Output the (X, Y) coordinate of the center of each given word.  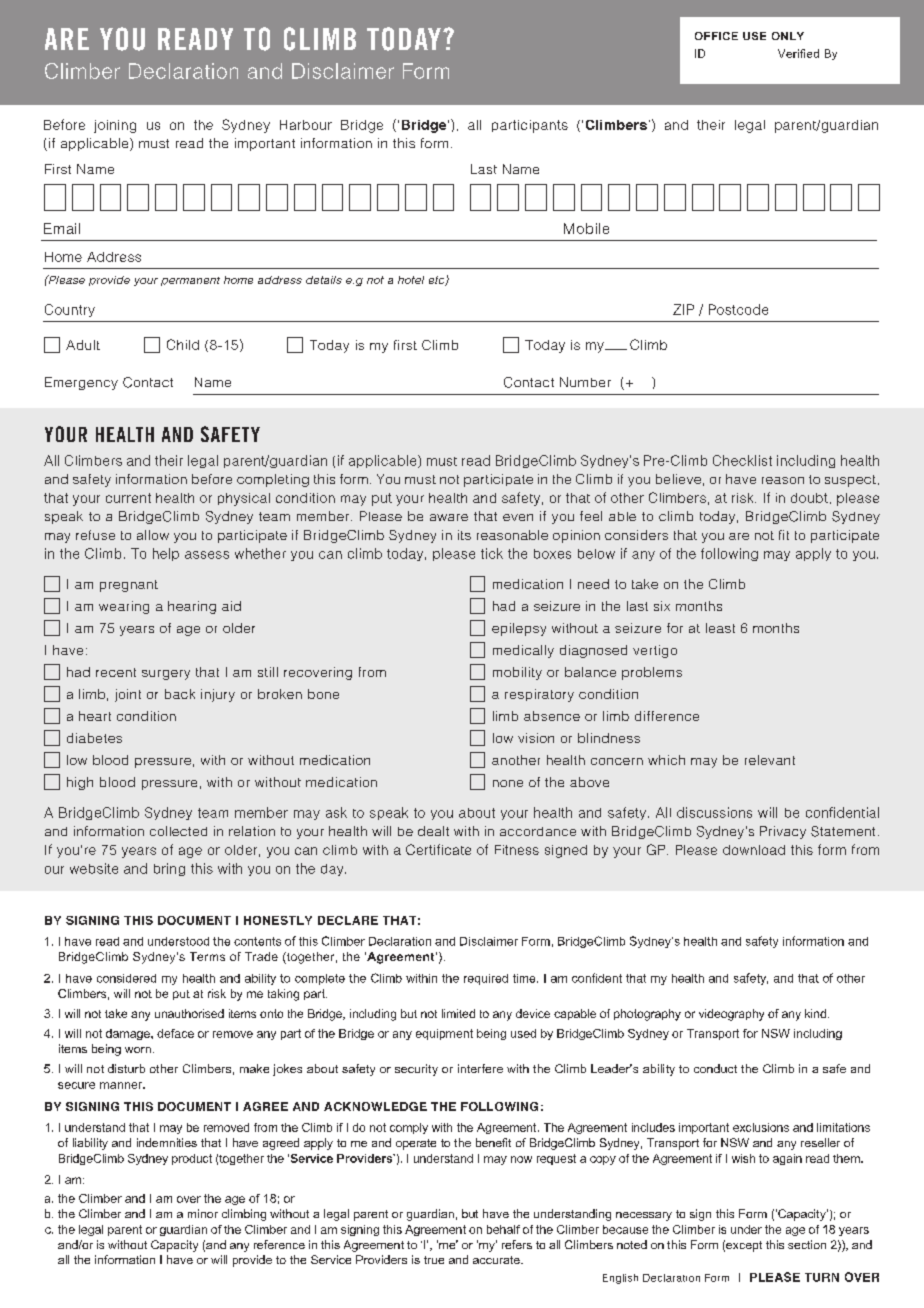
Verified (798, 53)
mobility (517, 673)
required (486, 979)
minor (203, 1213)
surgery (166, 675)
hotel (411, 280)
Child (183, 344)
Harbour (306, 125)
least (720, 628)
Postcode (738, 309)
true (434, 1260)
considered (126, 978)
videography (731, 1015)
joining (115, 126)
